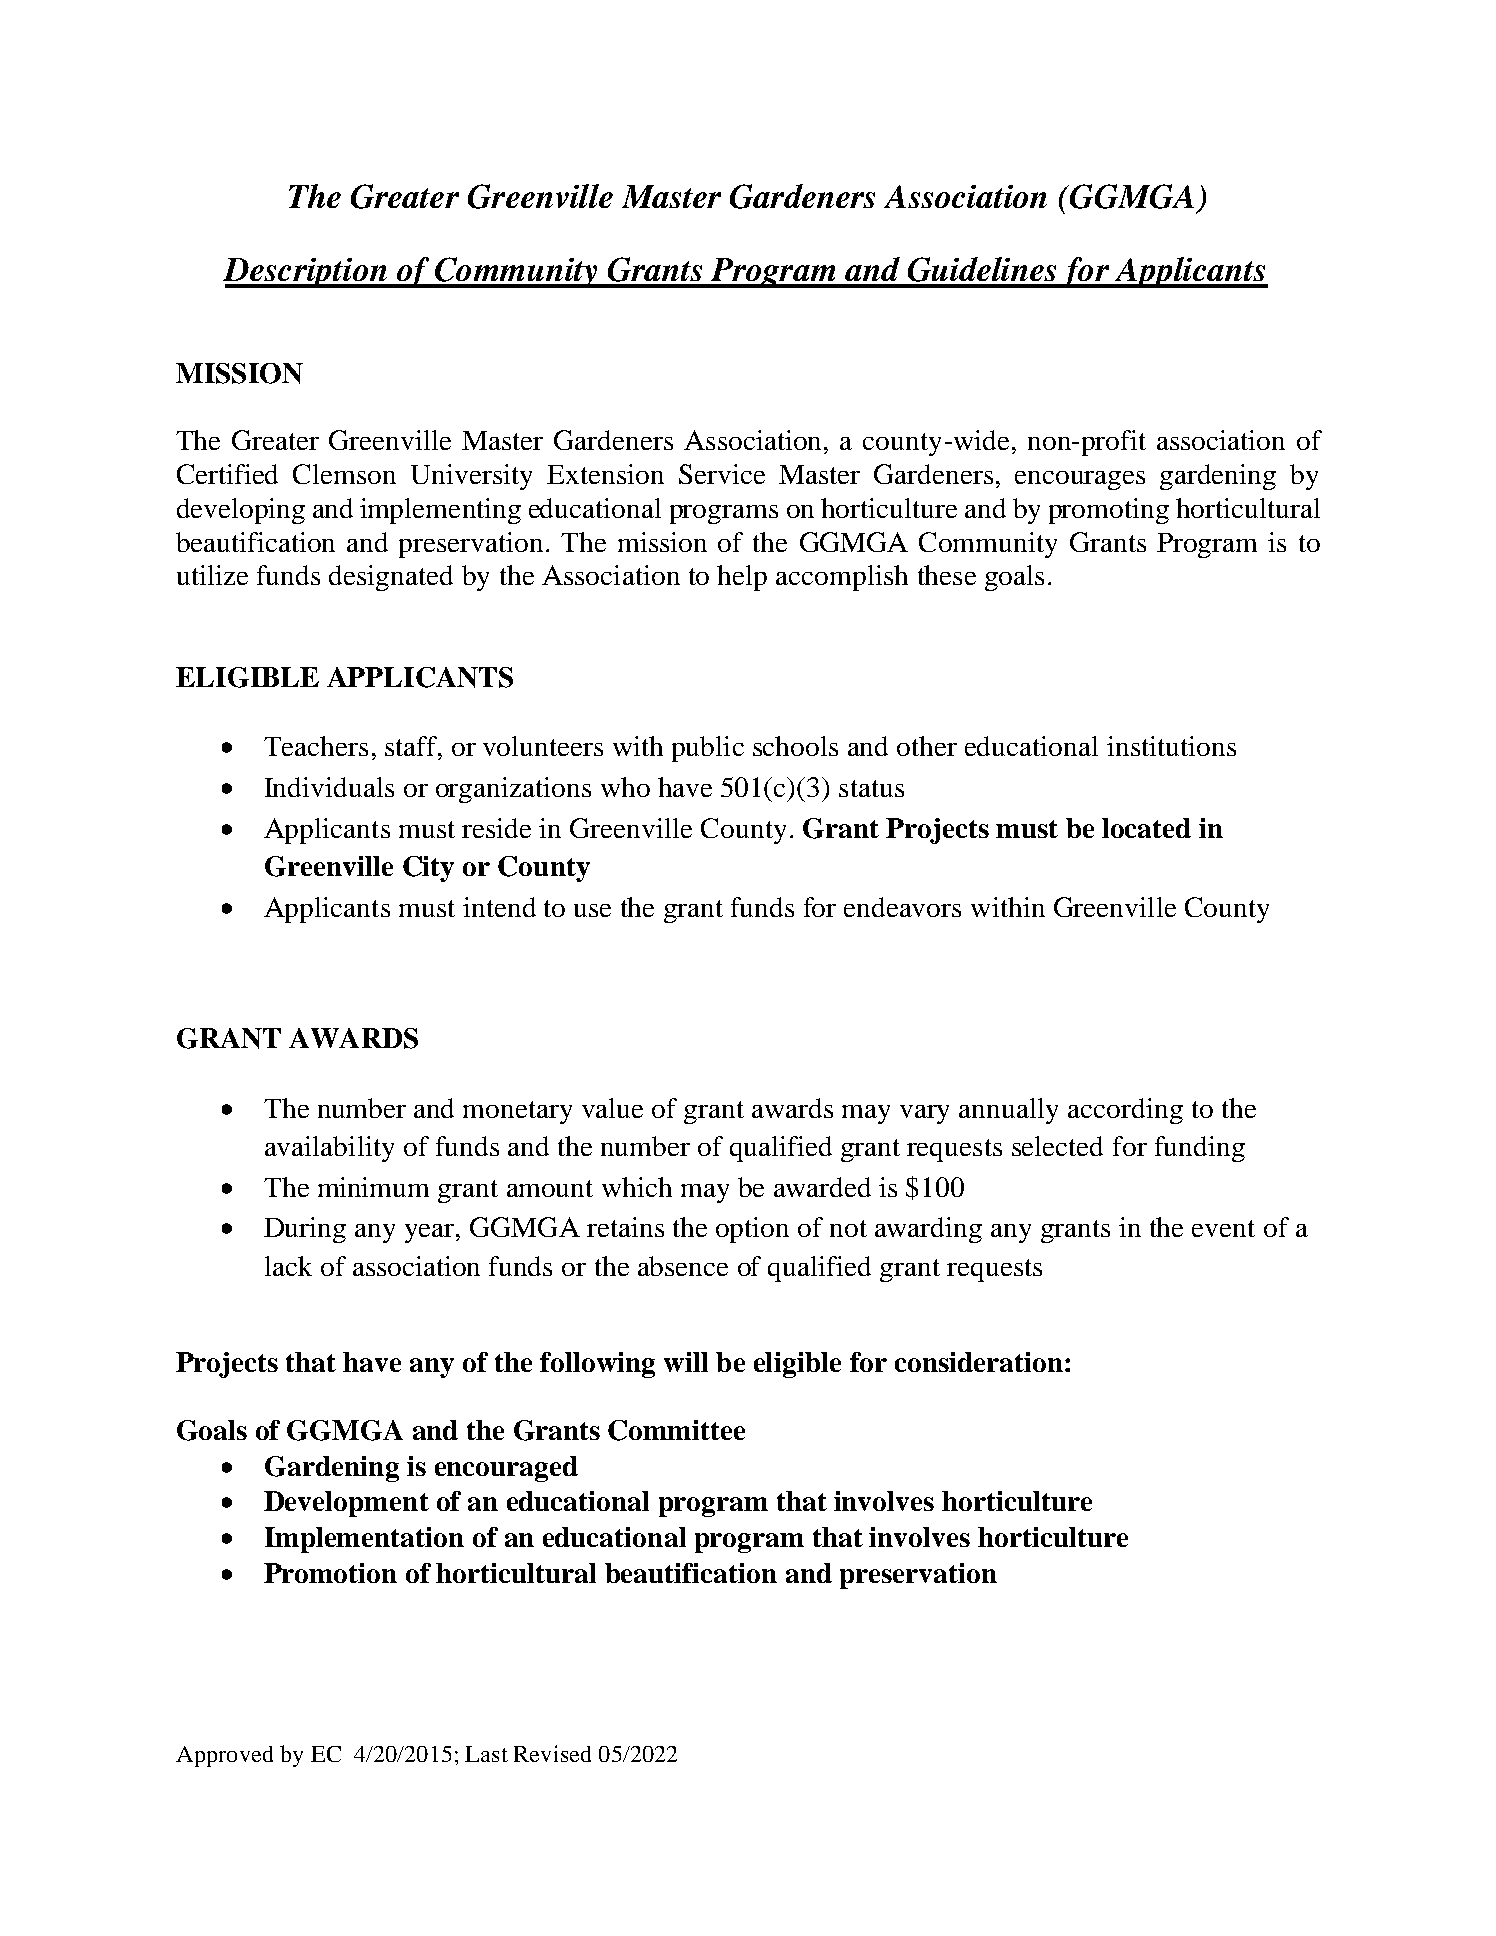  What do you see at coordinates (1125, 1111) in the screenshot?
I see `according` at bounding box center [1125, 1111].
